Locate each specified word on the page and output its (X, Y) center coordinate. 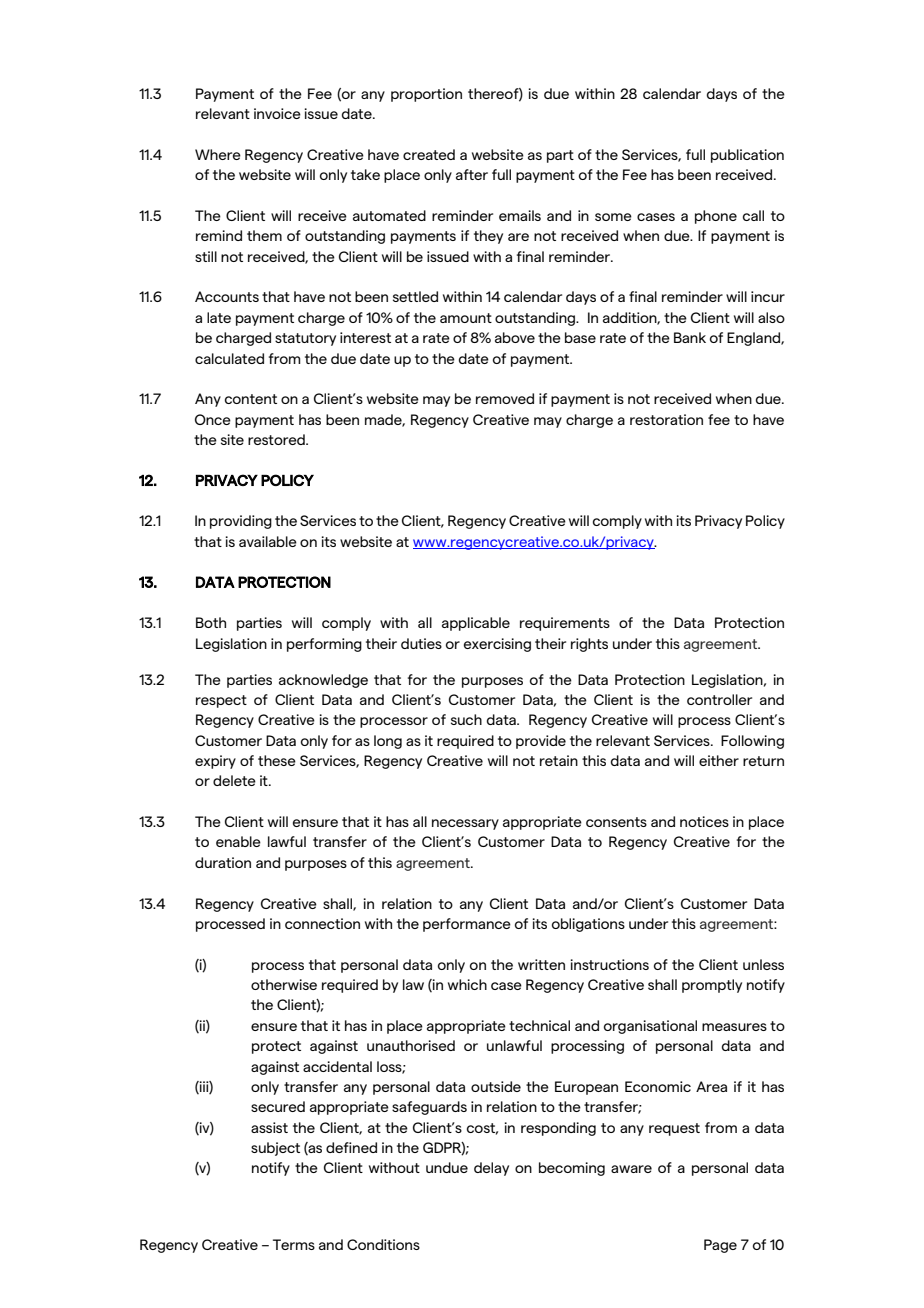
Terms (294, 1244)
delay (491, 1169)
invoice (277, 113)
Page (720, 1246)
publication (747, 156)
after (472, 174)
